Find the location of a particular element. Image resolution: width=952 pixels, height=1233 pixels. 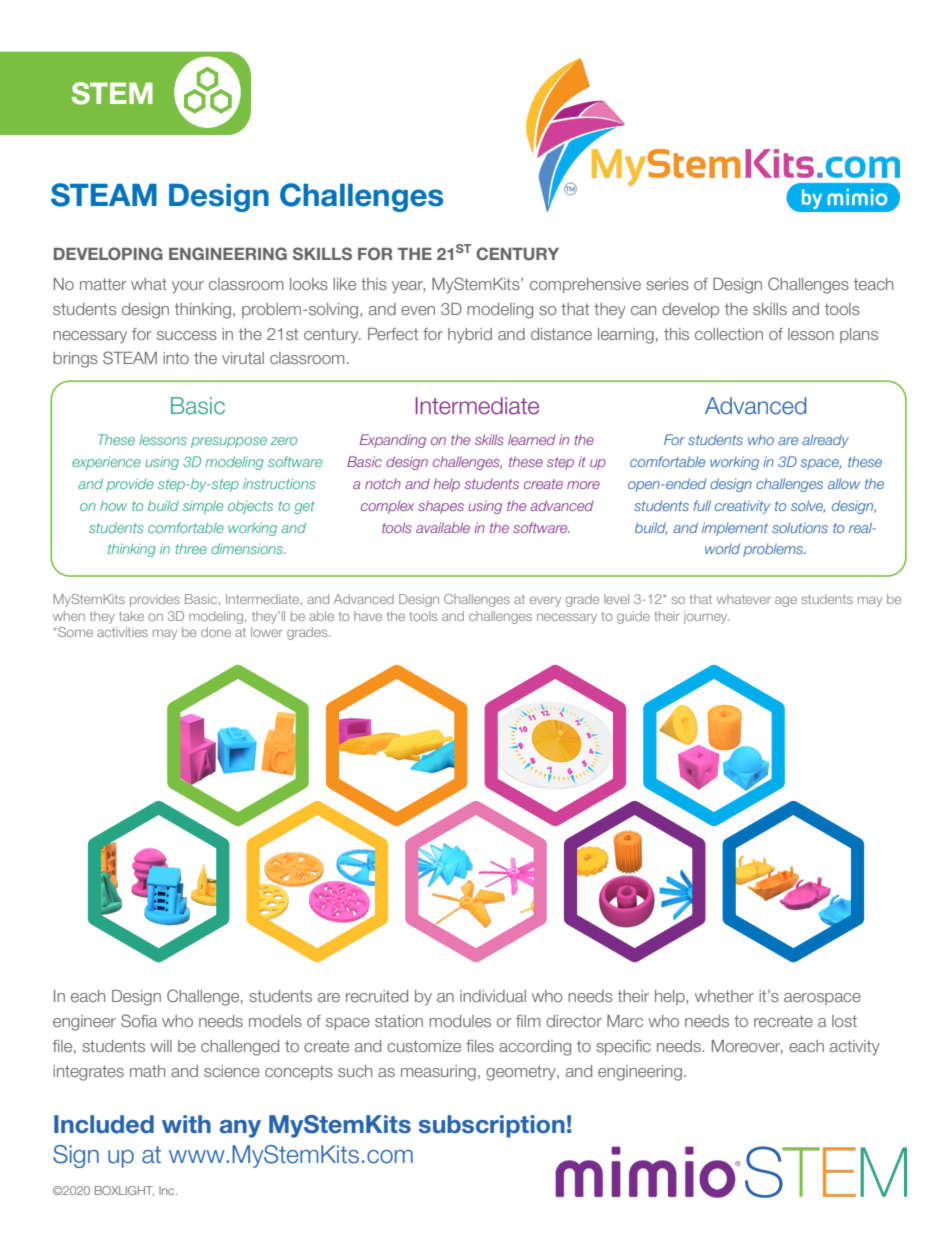

your is located at coordinates (188, 287).
